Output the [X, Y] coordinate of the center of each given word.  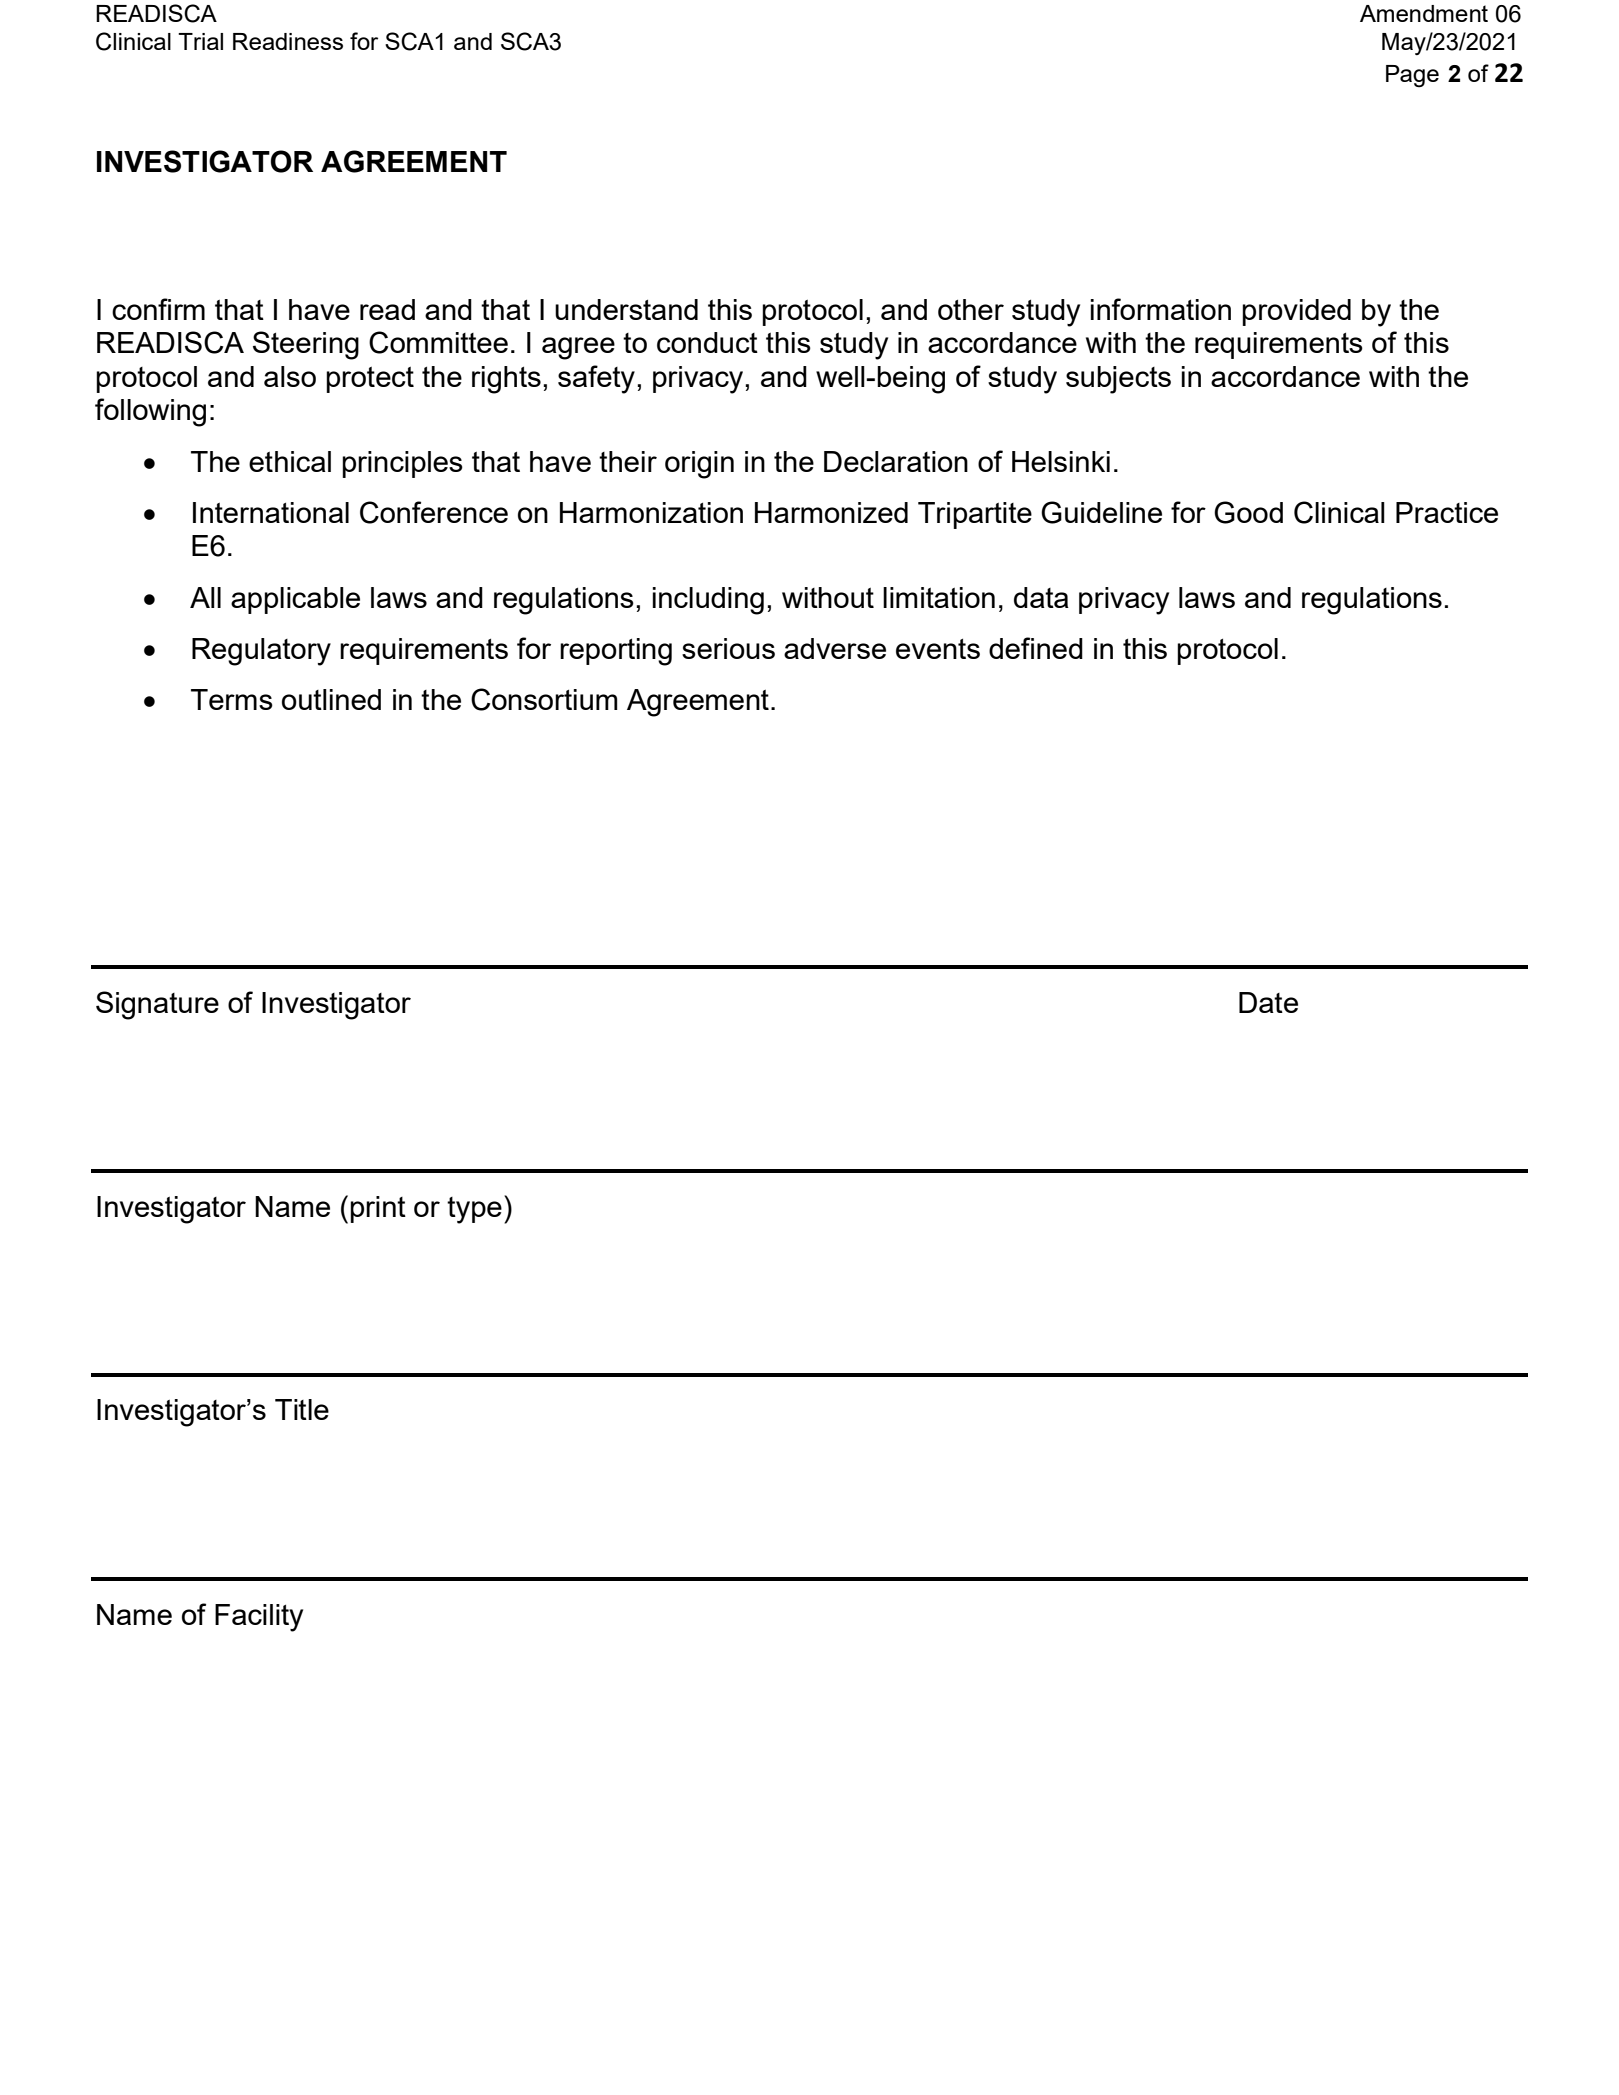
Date [1268, 1002]
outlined [331, 699]
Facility [259, 1618]
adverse [835, 648]
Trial [200, 41]
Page [1412, 76]
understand [626, 309]
